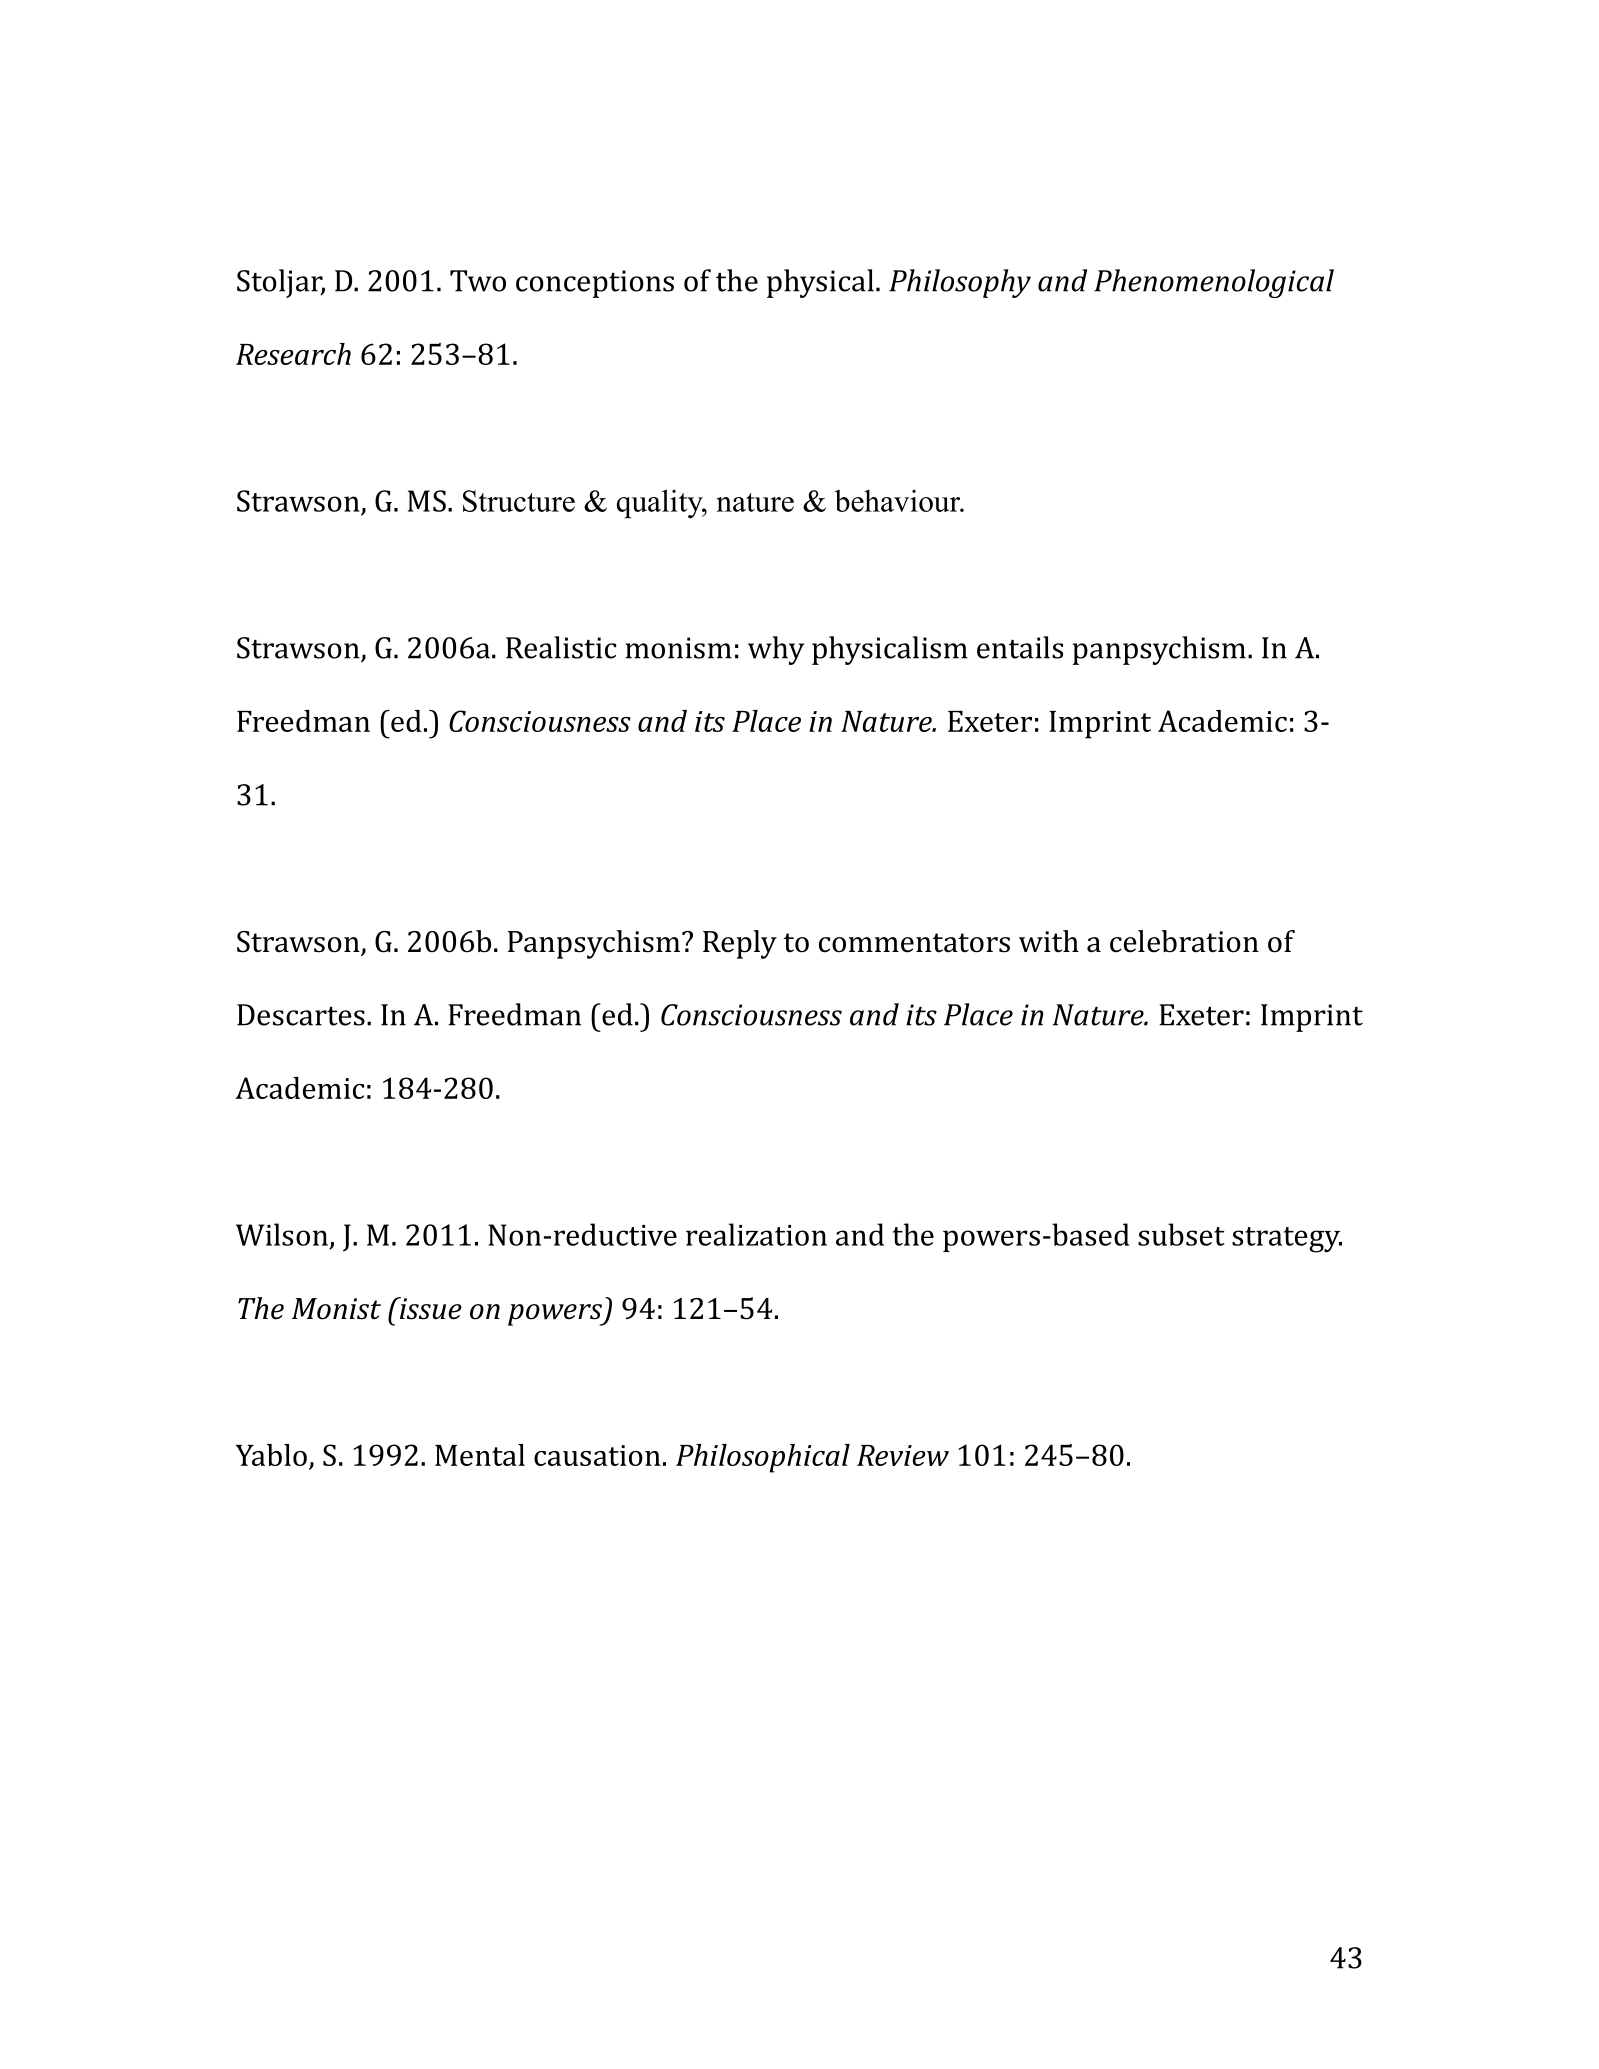 The width and height of the screenshot is (1599, 2069). I want to click on Mental, so click(480, 1455).
